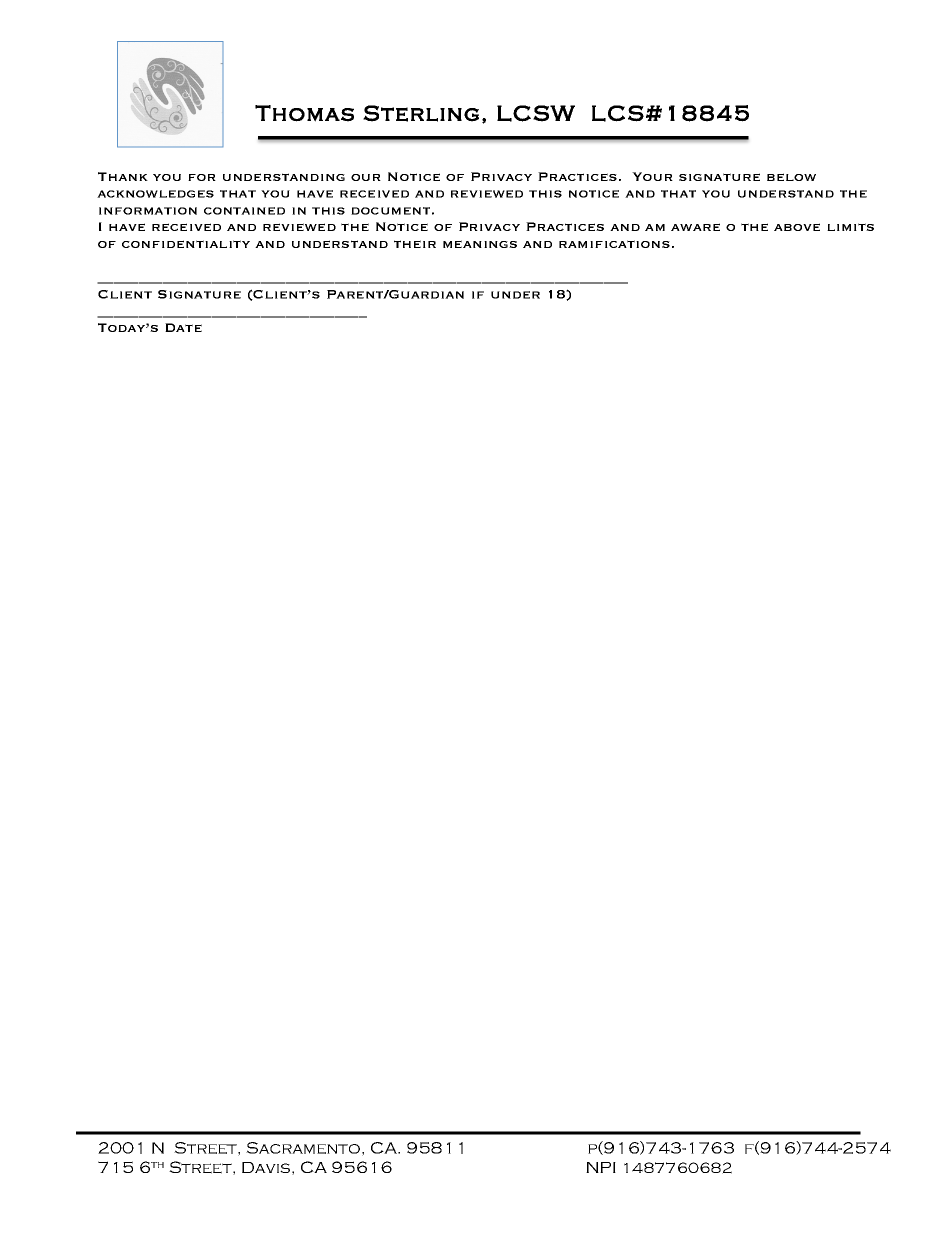 This page has height=1233, width=952. I want to click on Thomas, so click(304, 113).
